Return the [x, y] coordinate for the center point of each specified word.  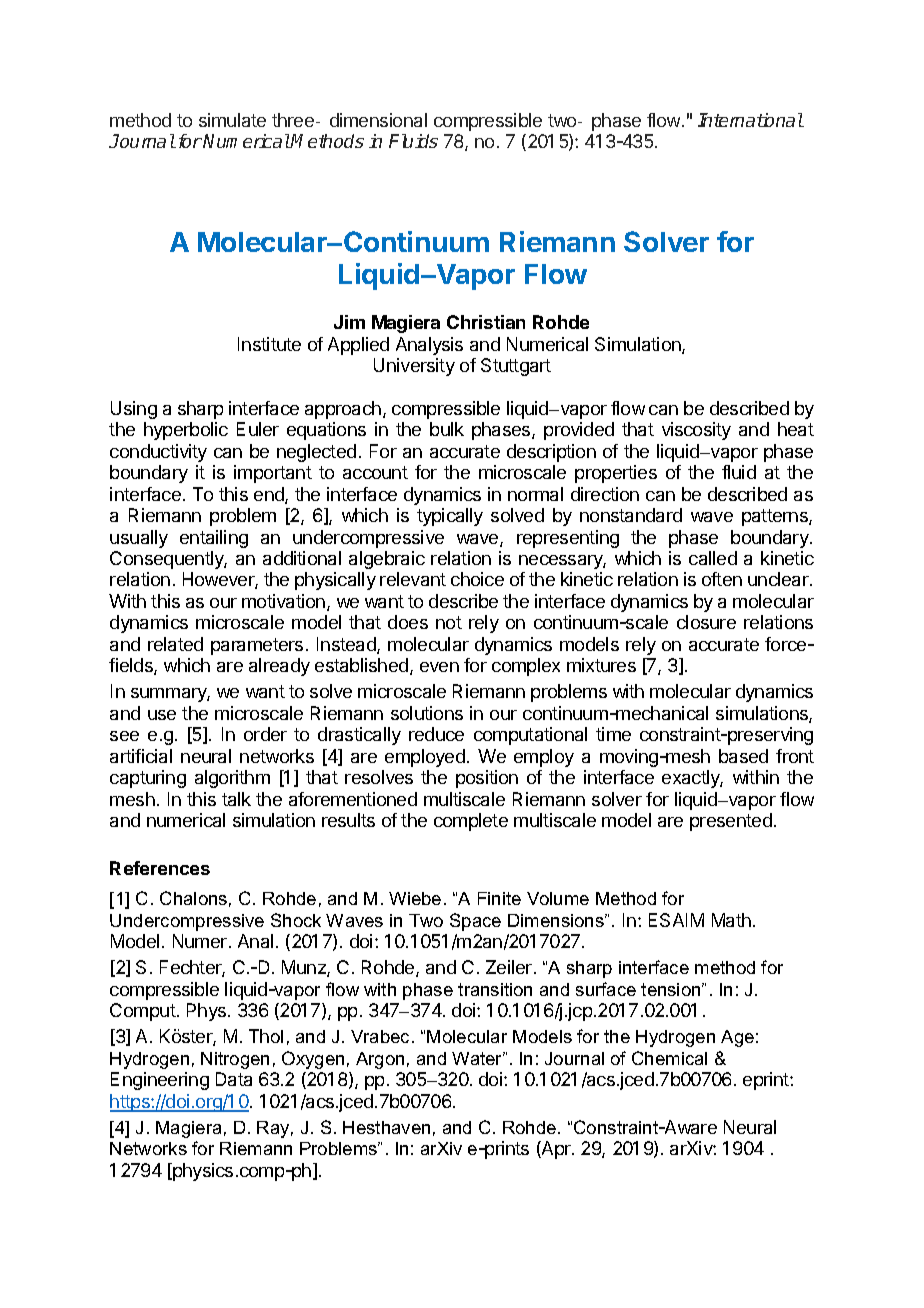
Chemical [669, 1058]
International [751, 120]
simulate [232, 120]
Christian [486, 322]
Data [234, 1079]
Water [478, 1058]
